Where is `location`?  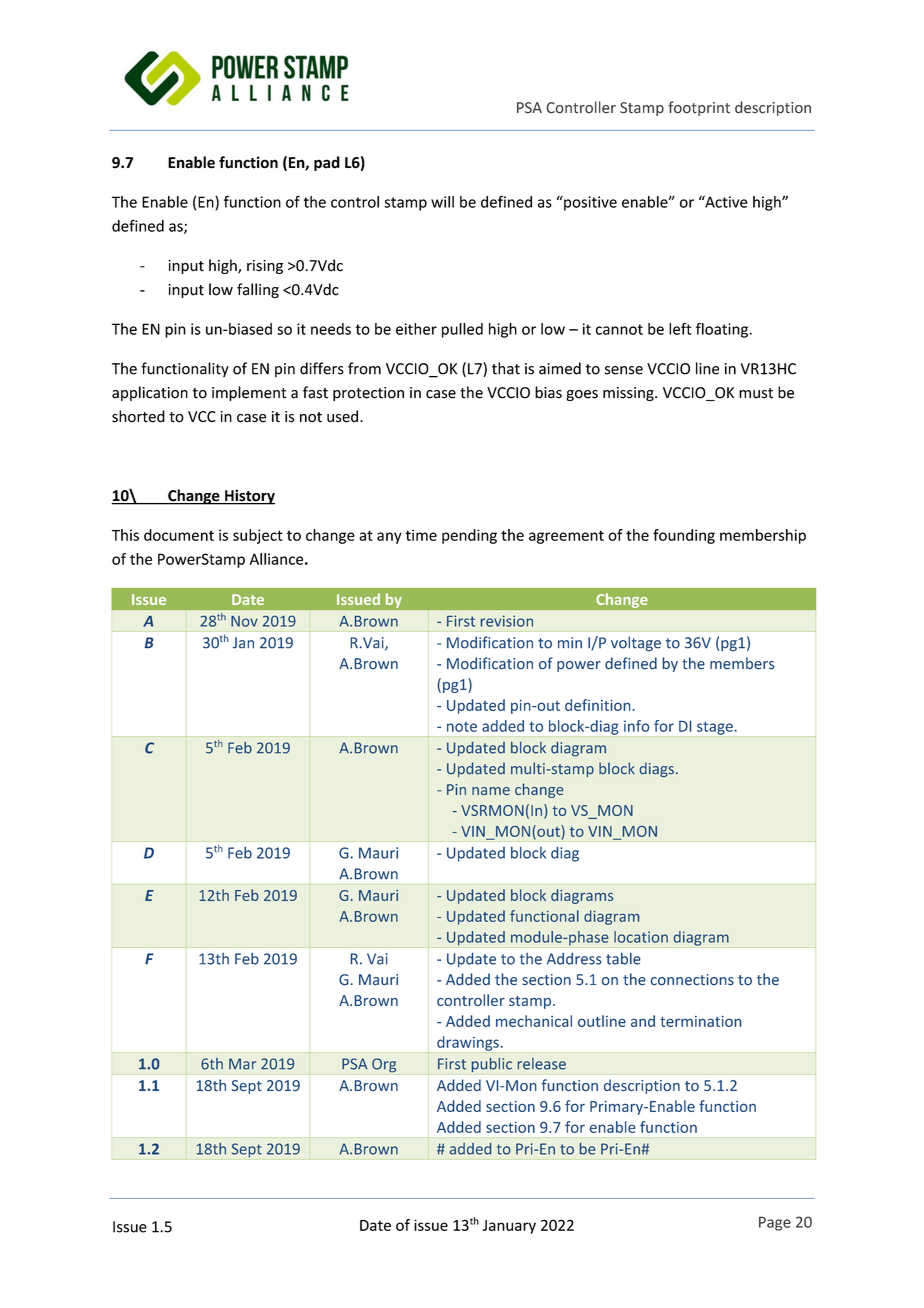 location is located at coordinates (641, 937).
